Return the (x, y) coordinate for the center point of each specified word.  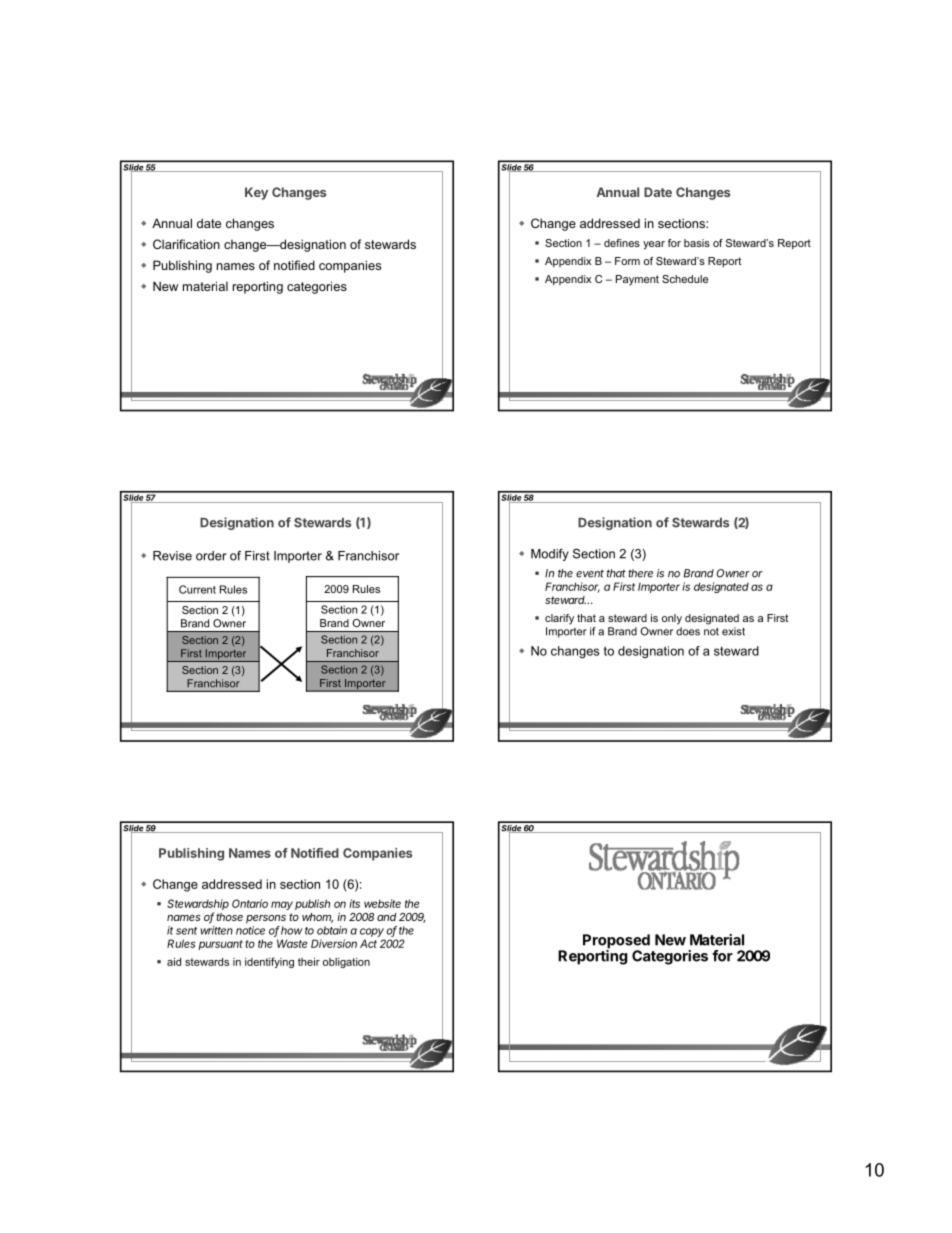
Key (256, 193)
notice (250, 930)
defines (622, 243)
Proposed (616, 942)
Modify (550, 555)
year (654, 245)
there (640, 573)
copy (372, 932)
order (211, 556)
